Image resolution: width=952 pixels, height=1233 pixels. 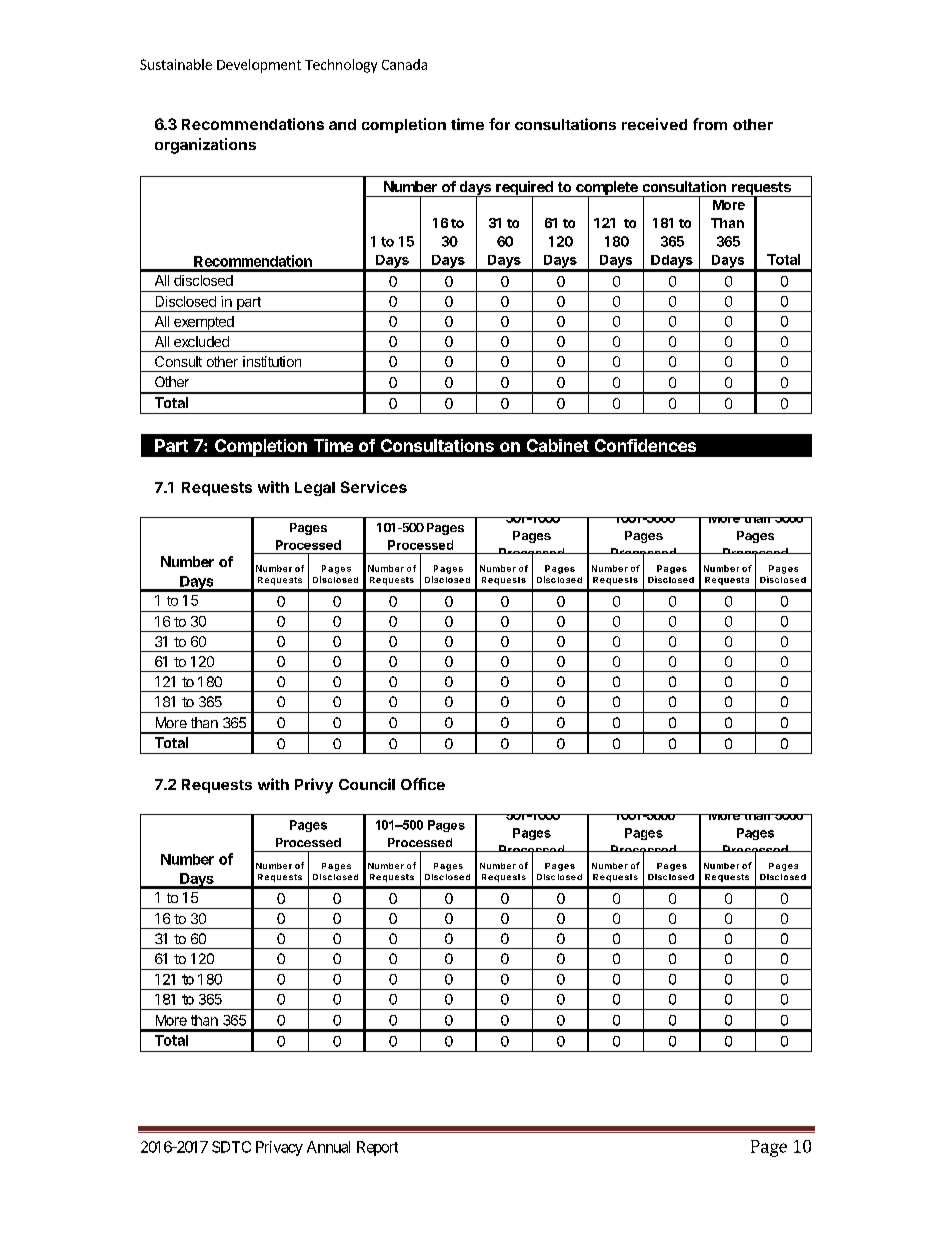 I want to click on complete, so click(x=607, y=189).
